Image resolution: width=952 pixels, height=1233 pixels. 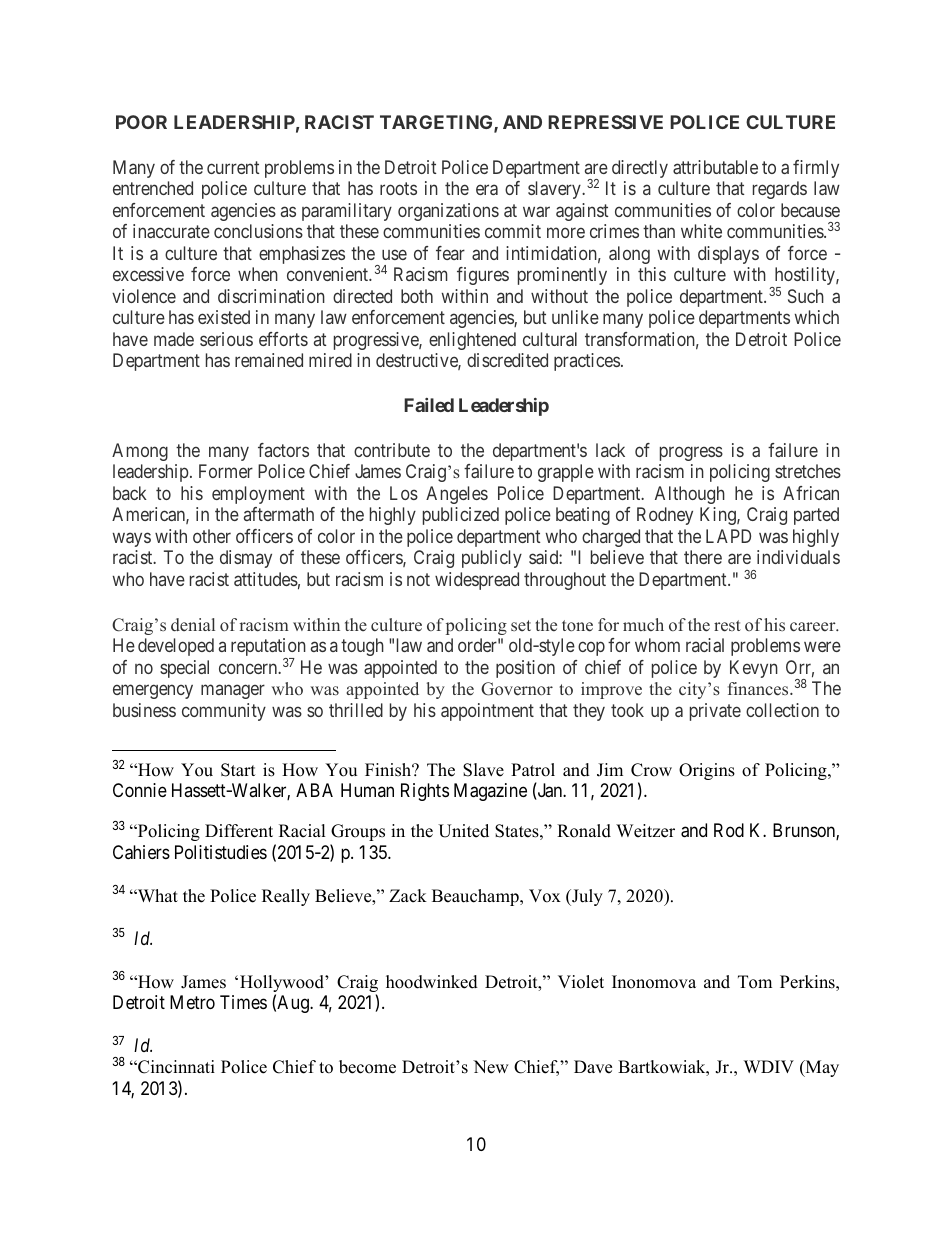 I want to click on community, so click(x=224, y=712).
